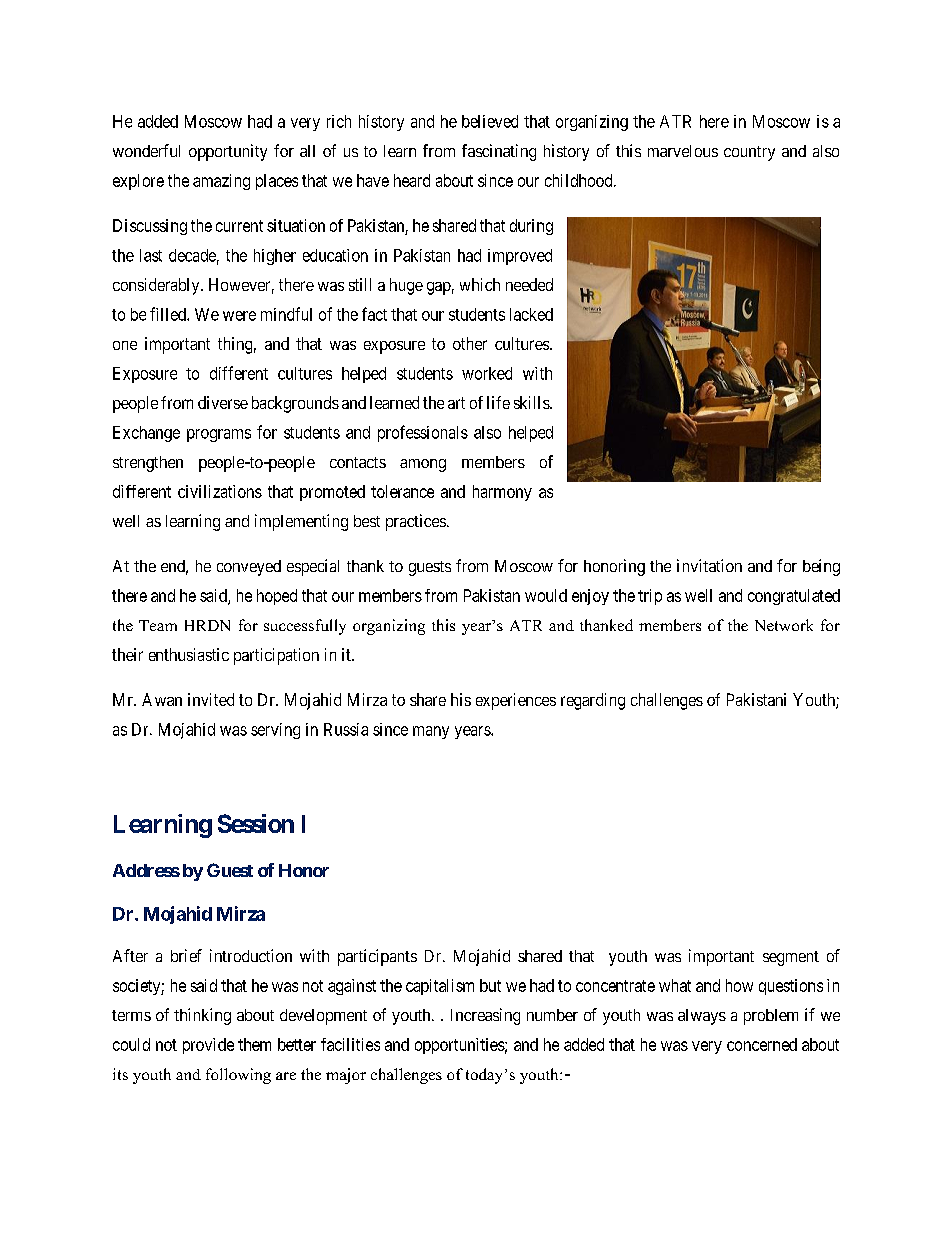  What do you see at coordinates (749, 153) in the document?
I see `country` at bounding box center [749, 153].
